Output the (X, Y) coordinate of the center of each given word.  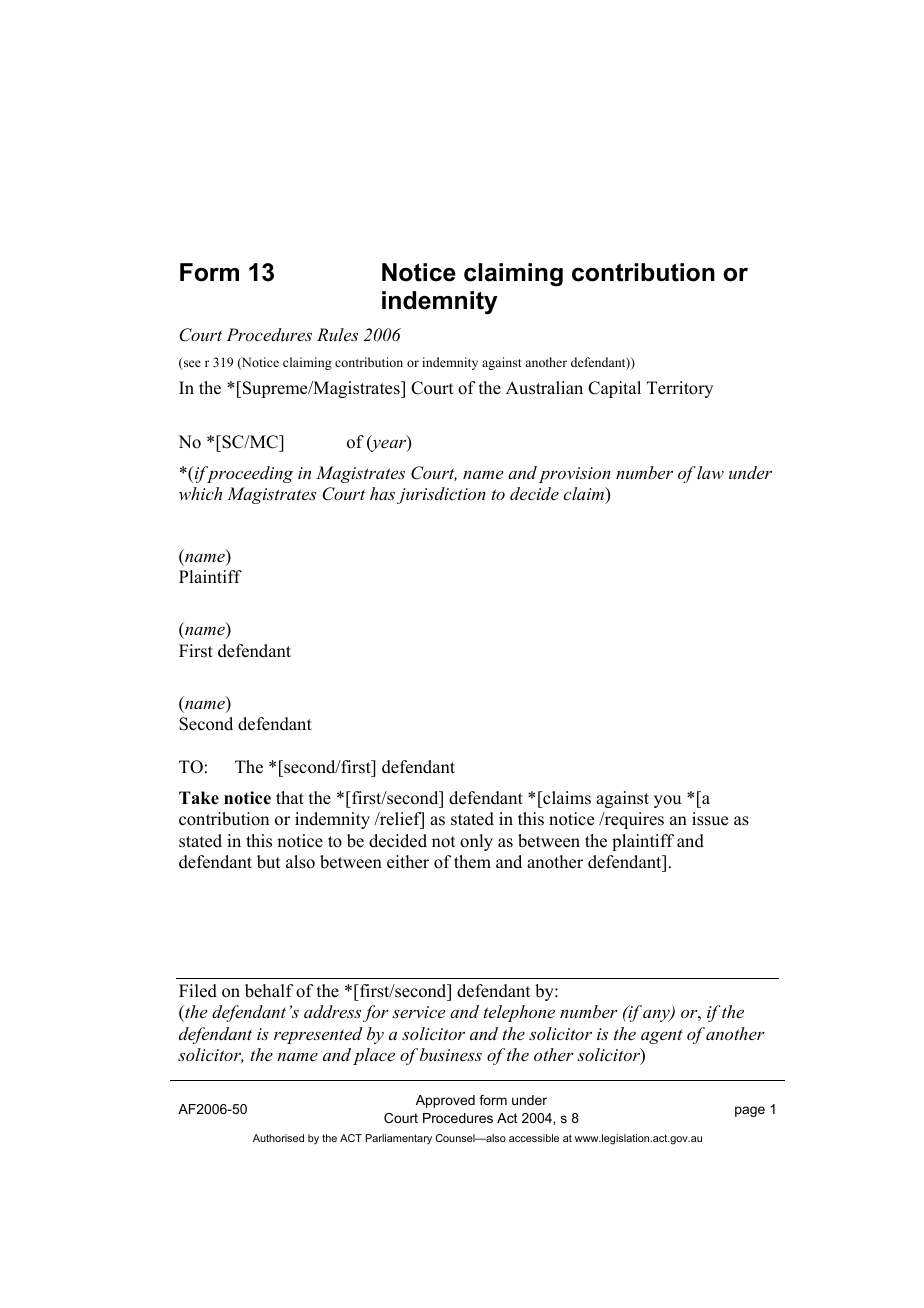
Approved (445, 1101)
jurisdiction (441, 495)
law (710, 472)
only (476, 842)
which (200, 493)
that (290, 797)
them (472, 862)
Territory (680, 389)
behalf (269, 991)
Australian (544, 388)
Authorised (278, 1138)
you (667, 801)
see (191, 365)
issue (710, 819)
